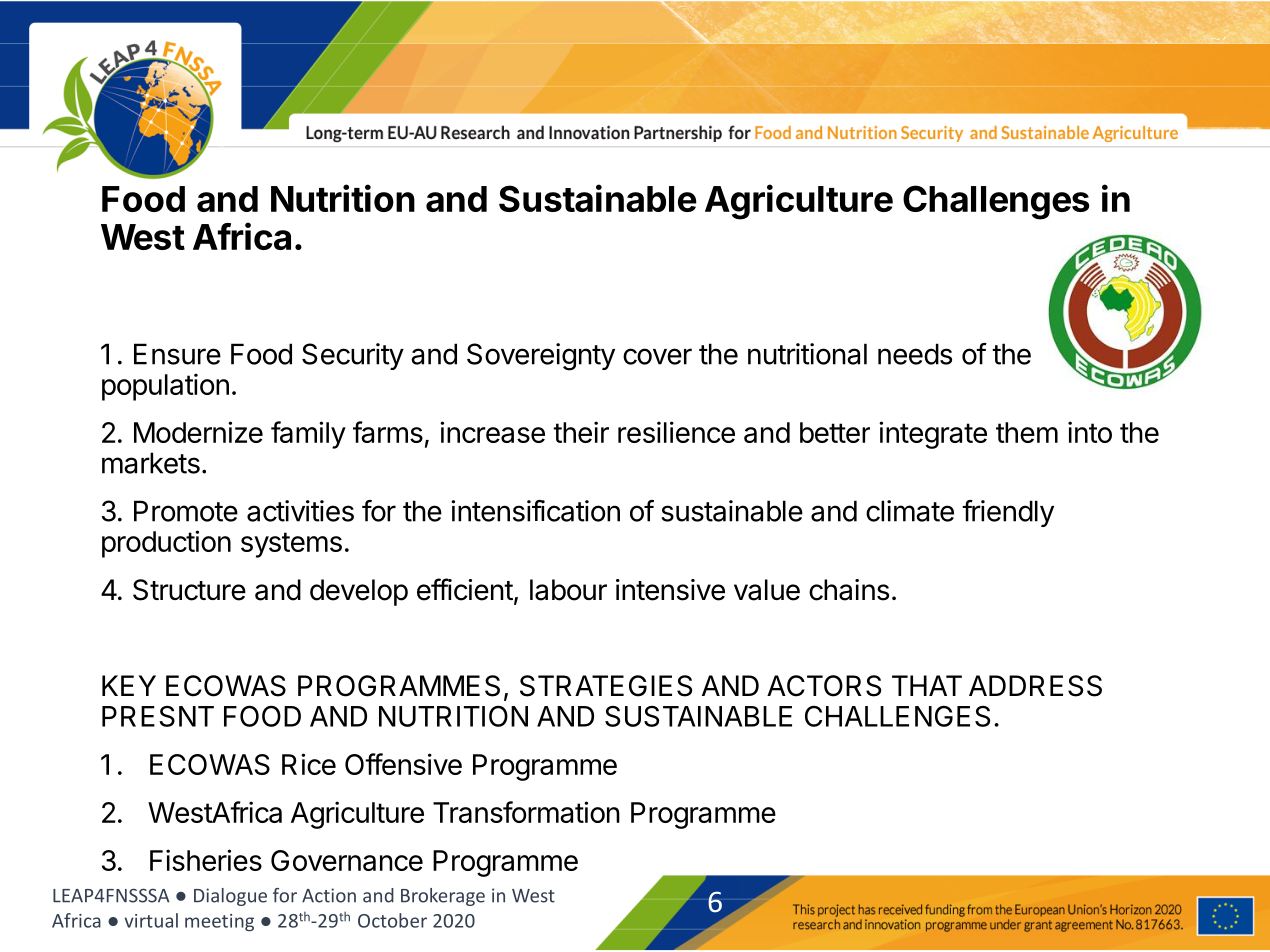  I want to click on cover, so click(657, 356).
